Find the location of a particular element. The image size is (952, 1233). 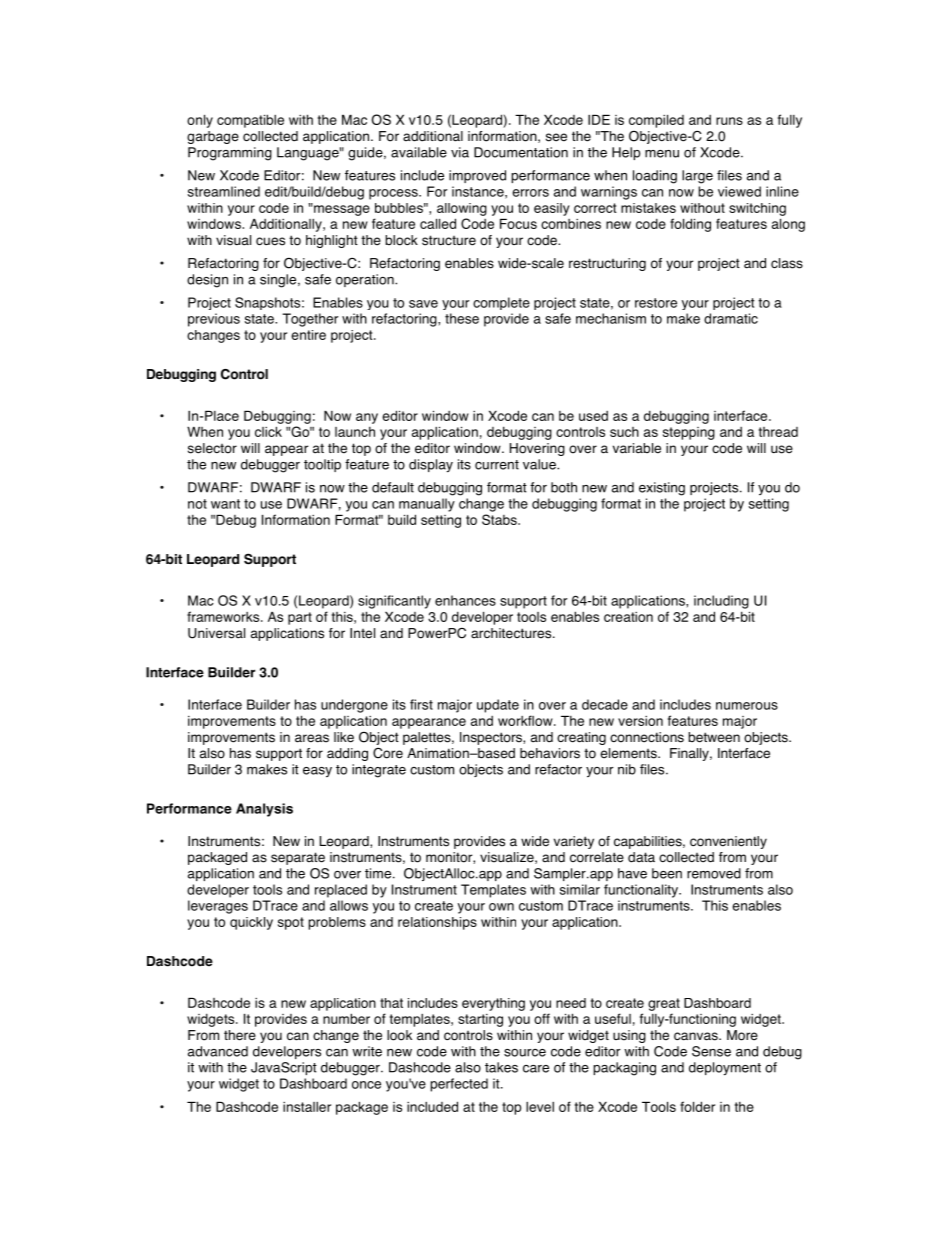

between is located at coordinates (714, 737).
